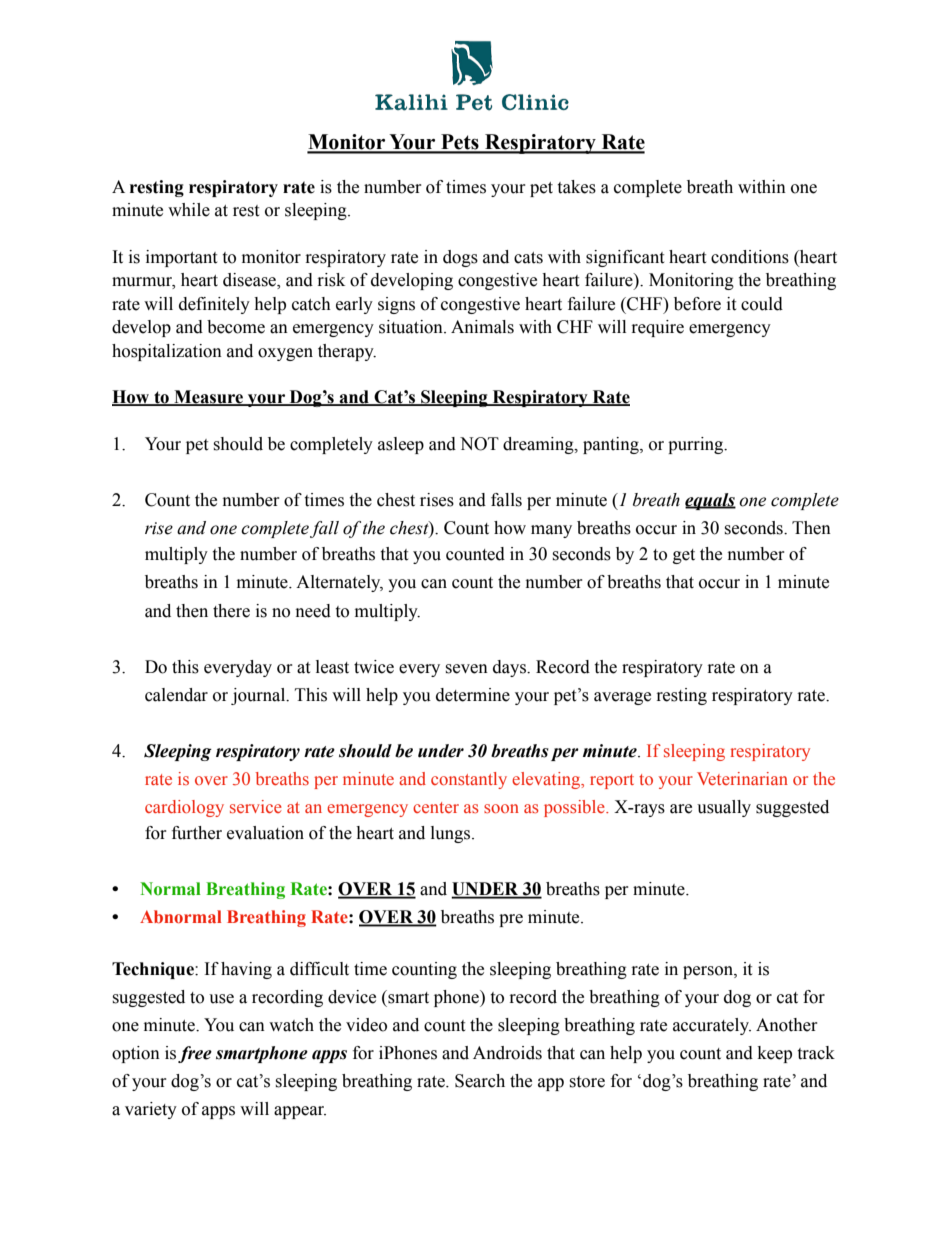  Describe the element at coordinates (195, 1054) in the screenshot. I see `free` at that location.
